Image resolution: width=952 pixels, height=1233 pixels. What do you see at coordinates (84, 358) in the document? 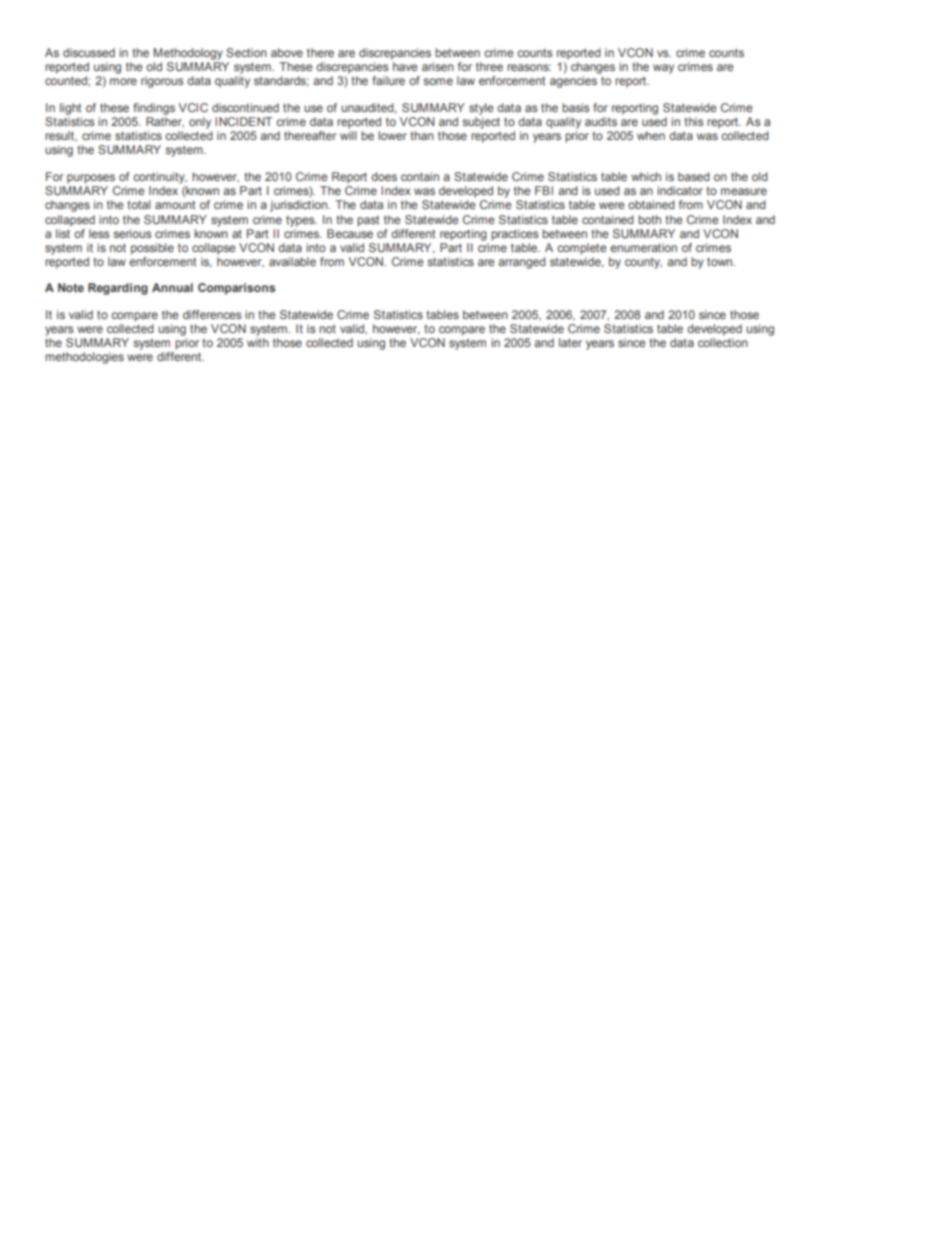
I see `methodologies` at bounding box center [84, 358].
